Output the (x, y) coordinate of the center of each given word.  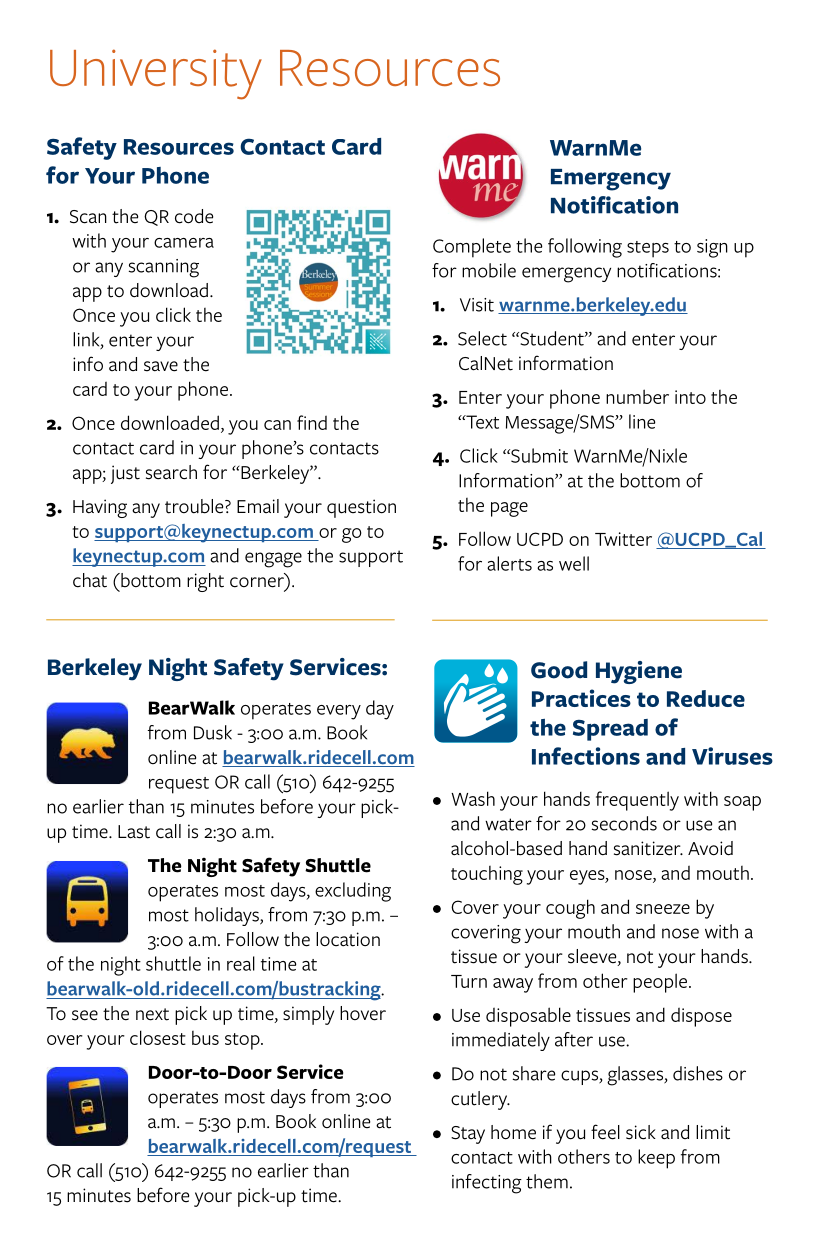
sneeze (663, 909)
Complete (472, 248)
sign (712, 248)
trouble (195, 506)
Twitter (623, 539)
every (339, 712)
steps (648, 249)
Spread (610, 730)
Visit (477, 305)
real (241, 963)
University (156, 74)
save (161, 366)
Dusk (213, 732)
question (361, 508)
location (348, 939)
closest (158, 1037)
